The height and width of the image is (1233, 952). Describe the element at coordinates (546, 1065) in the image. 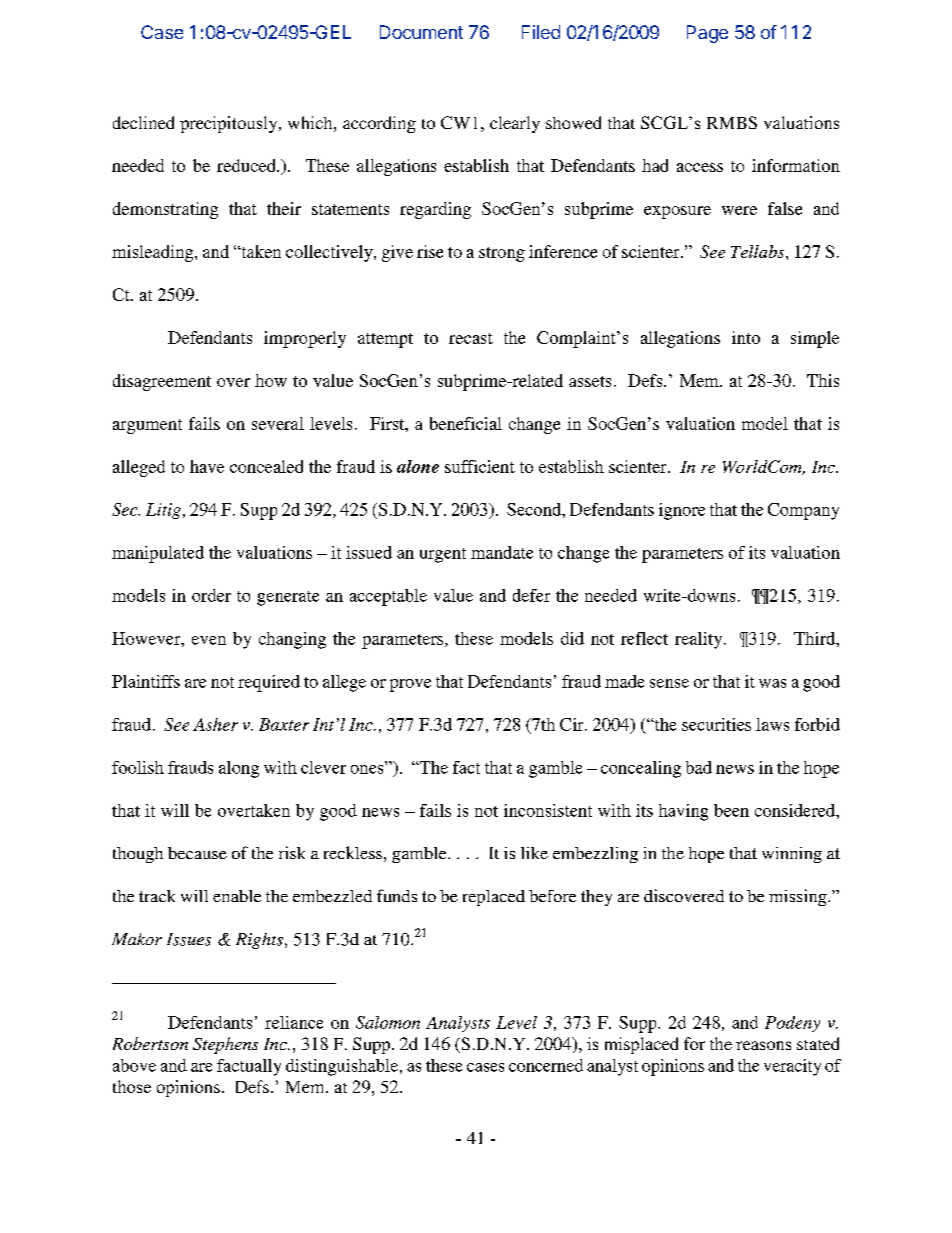

I see `concerned` at that location.
